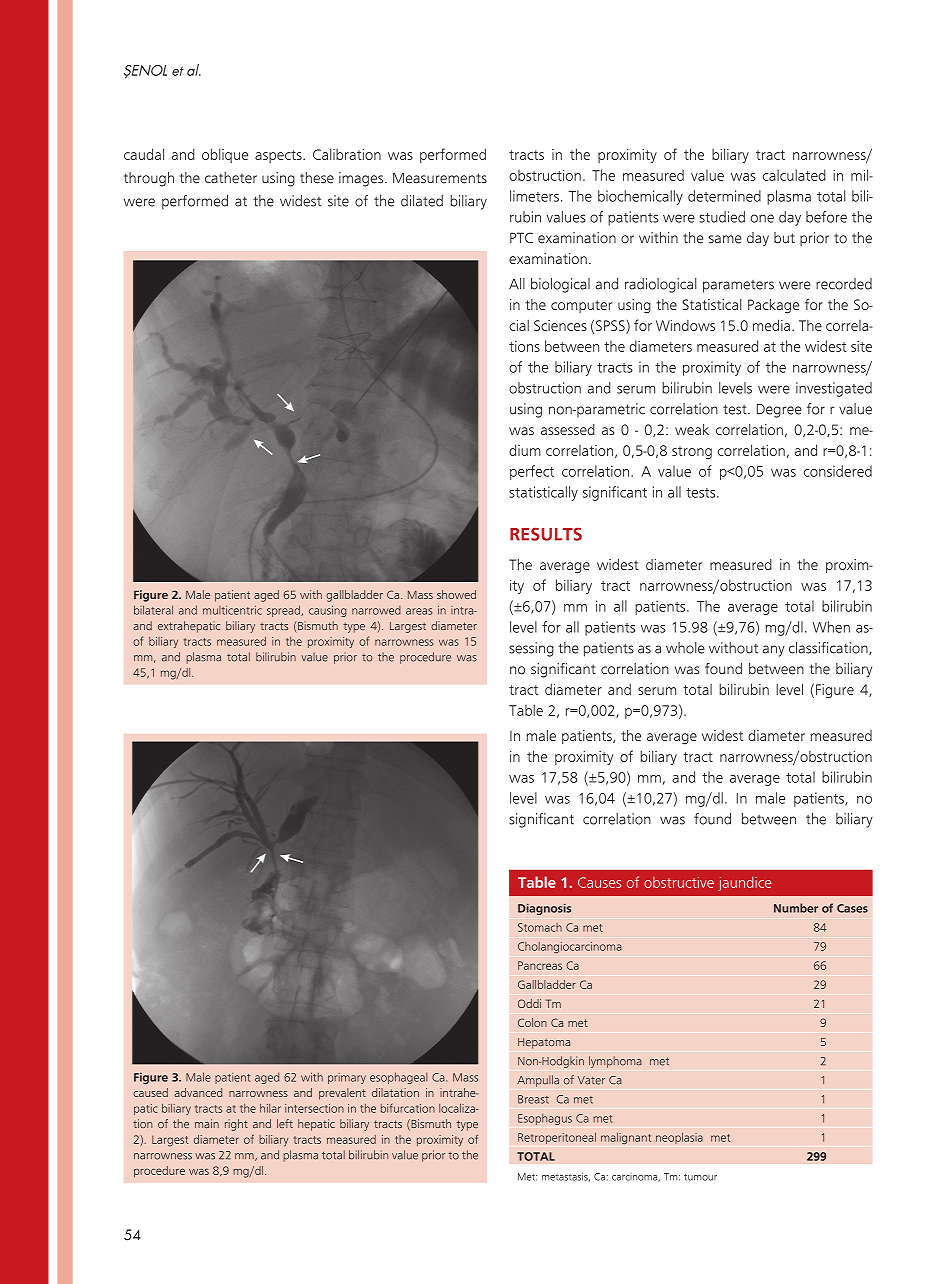 This image has height=1284, width=952. I want to click on right, so click(236, 1125).
